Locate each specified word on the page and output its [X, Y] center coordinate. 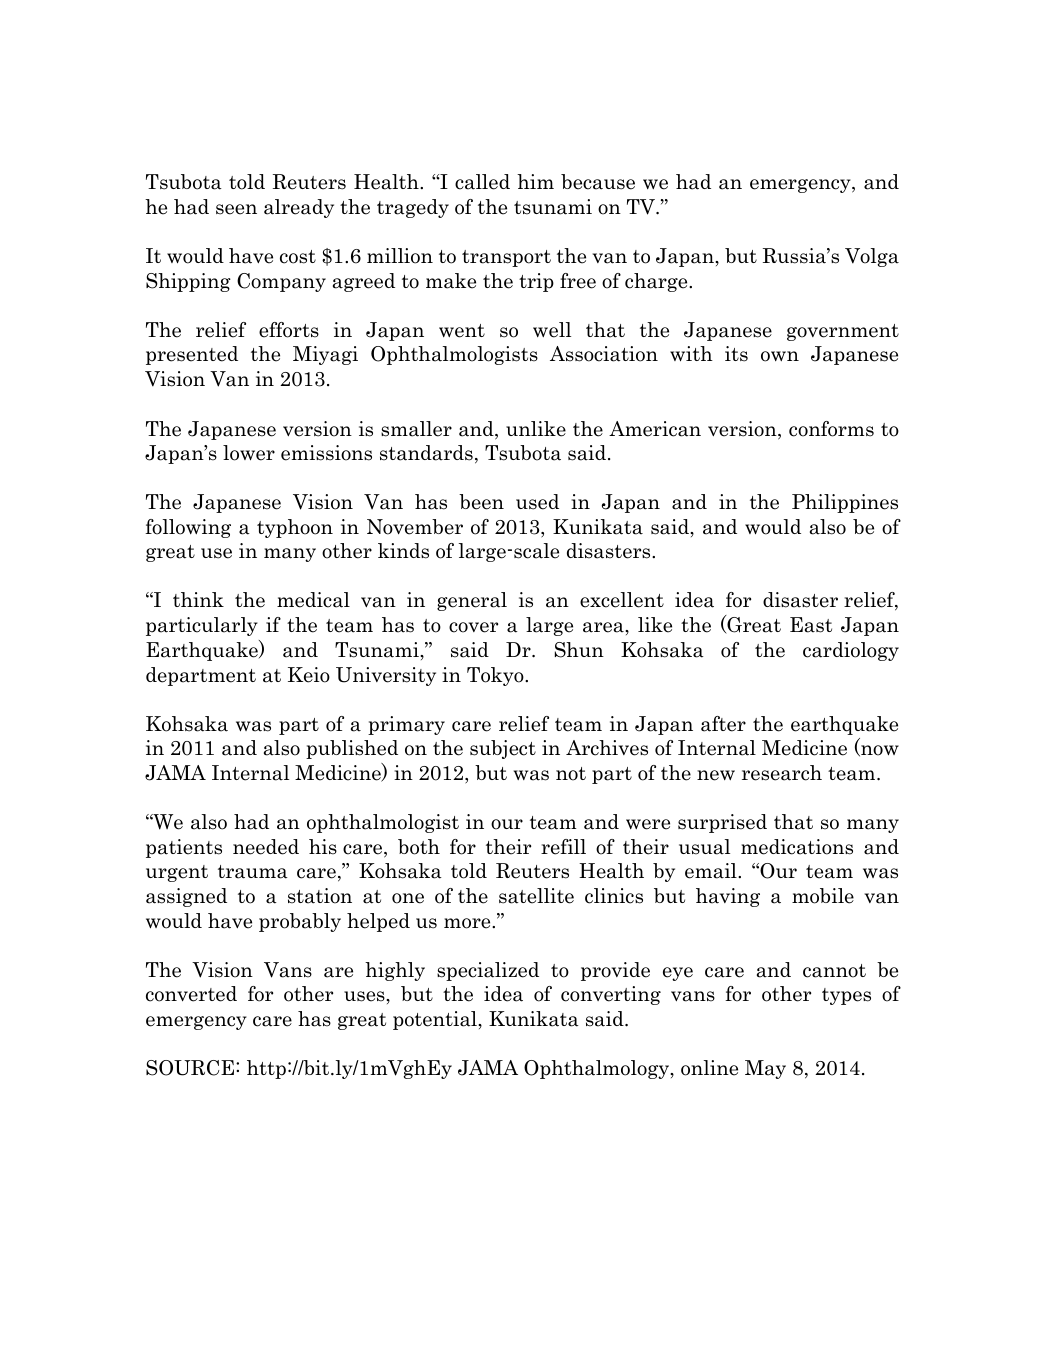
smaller [416, 429]
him [535, 181]
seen [236, 209]
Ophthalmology [598, 1069]
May [765, 1069]
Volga [872, 257]
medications [797, 847]
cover [473, 627]
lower [249, 453]
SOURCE [191, 1068]
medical [313, 600]
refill [563, 847]
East [811, 625]
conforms [831, 429]
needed [266, 847]
